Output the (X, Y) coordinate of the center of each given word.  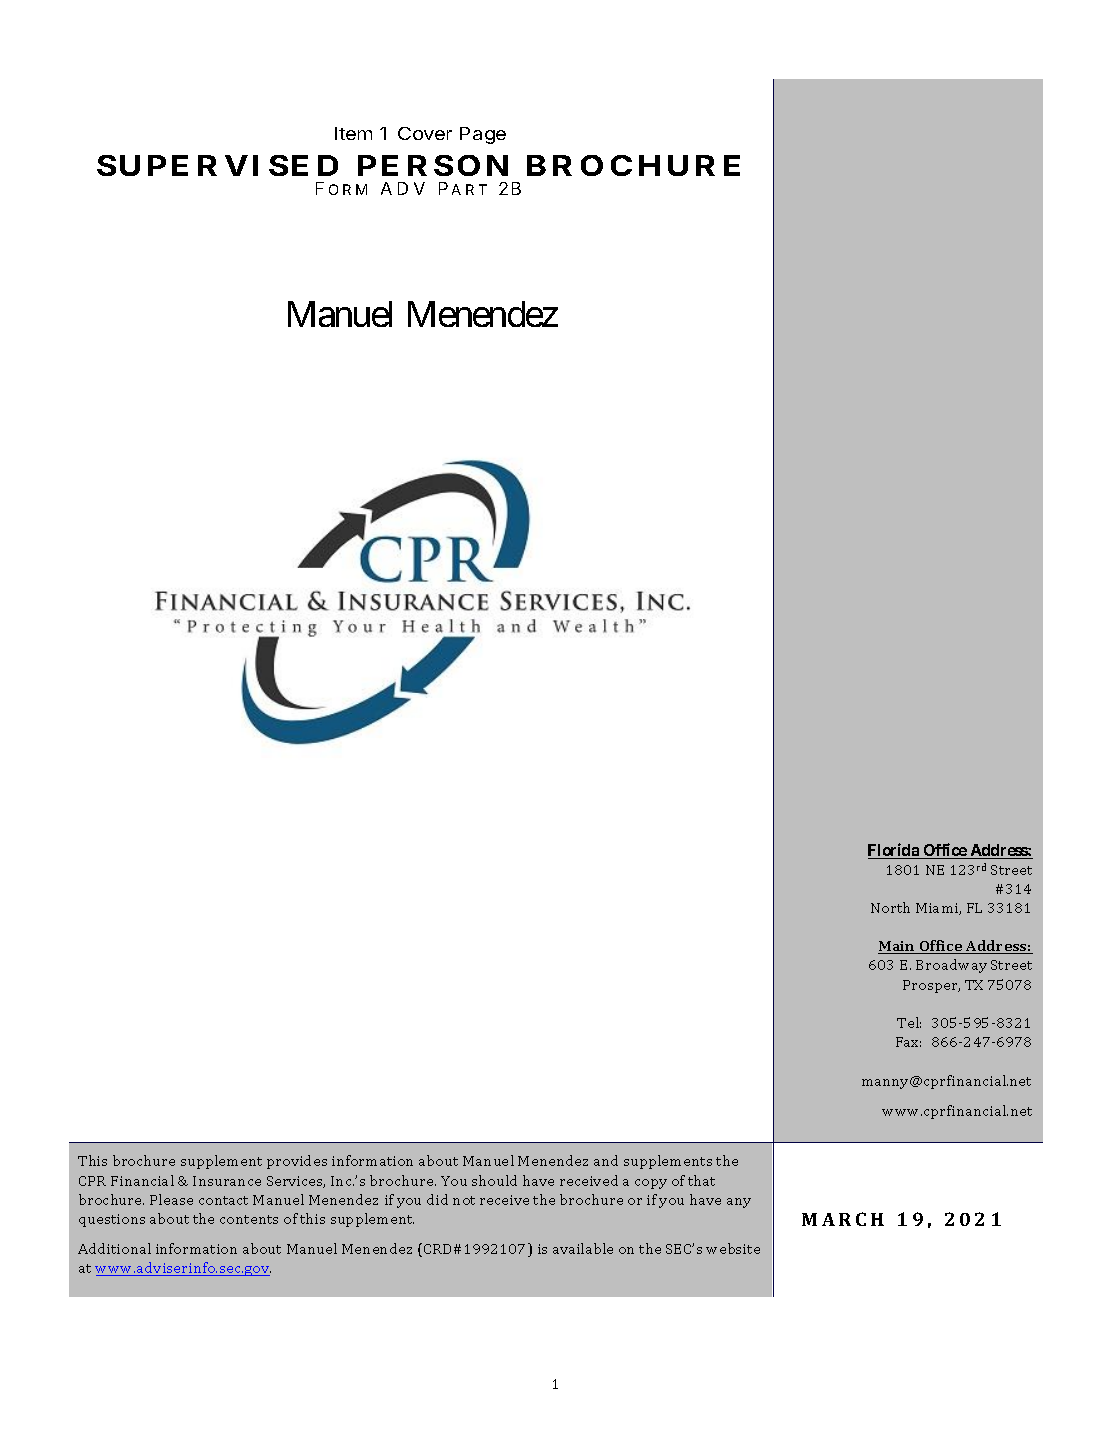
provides (297, 1162)
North (890, 907)
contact (223, 1200)
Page (483, 135)
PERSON (433, 165)
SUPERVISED (217, 165)
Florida (895, 851)
